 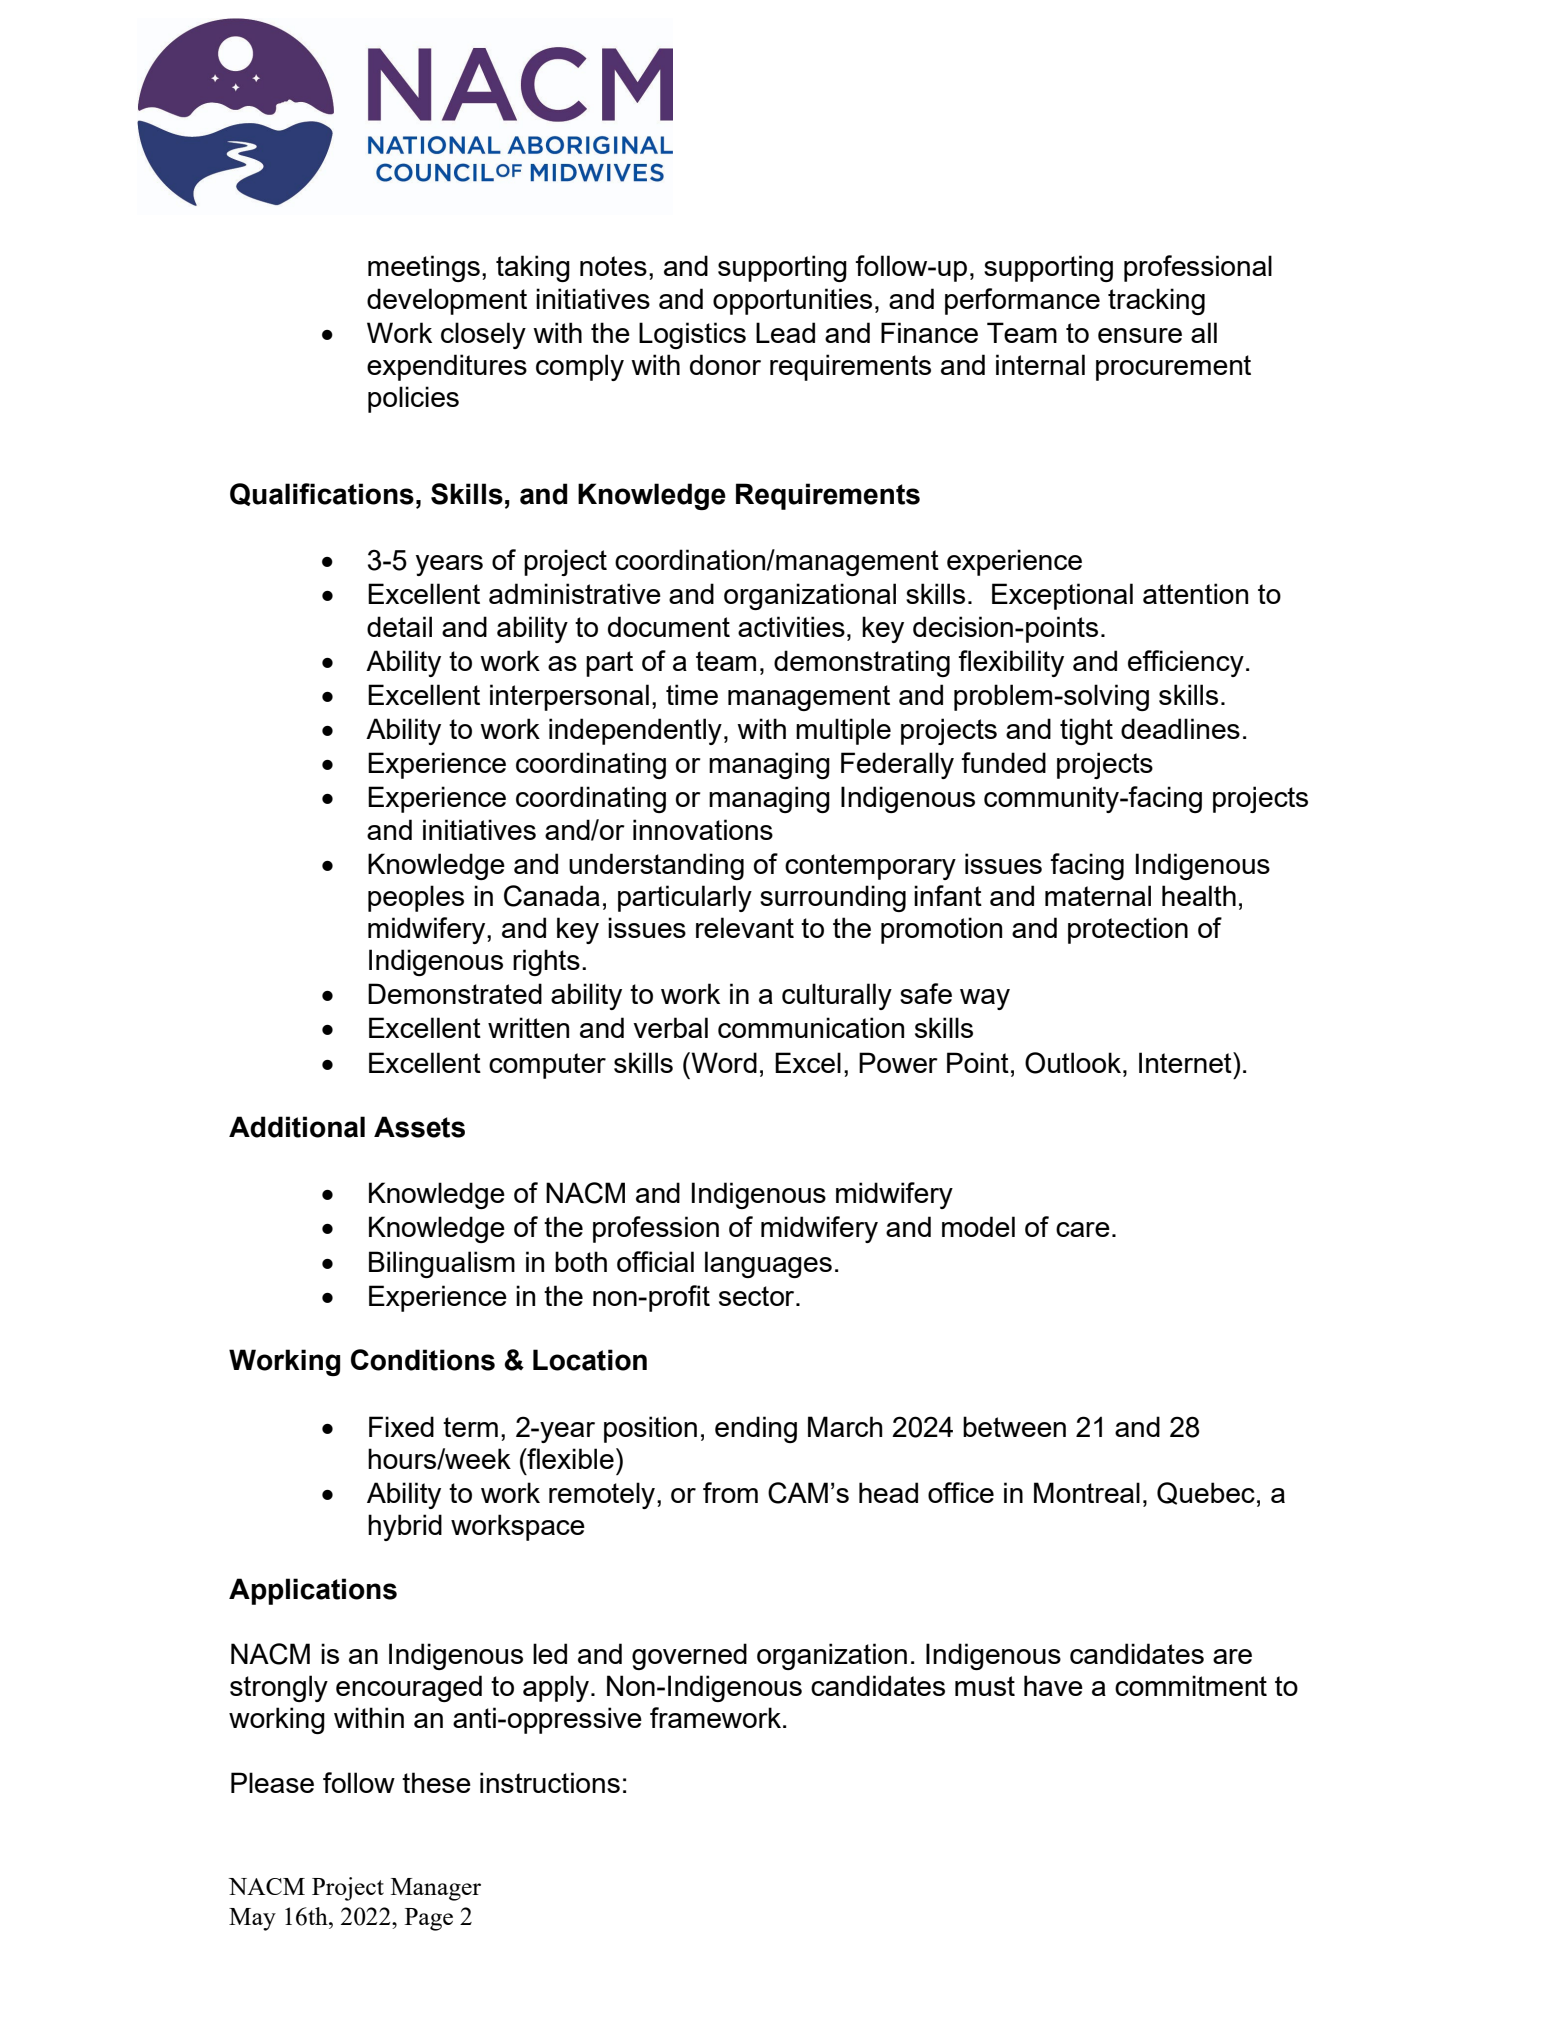 I want to click on meetings, so click(x=424, y=268).
